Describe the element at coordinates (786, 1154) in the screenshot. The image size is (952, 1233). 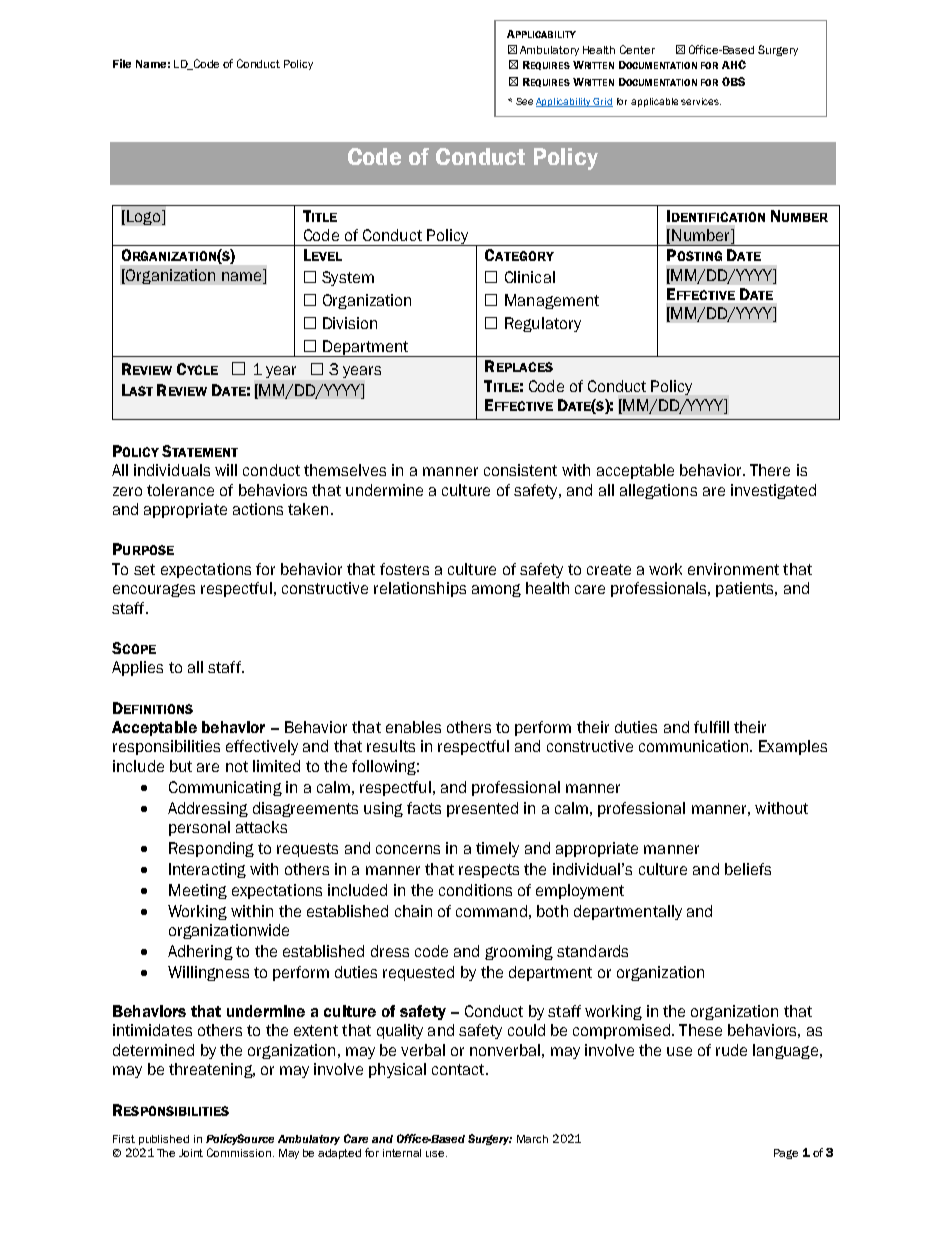
I see `Page` at that location.
